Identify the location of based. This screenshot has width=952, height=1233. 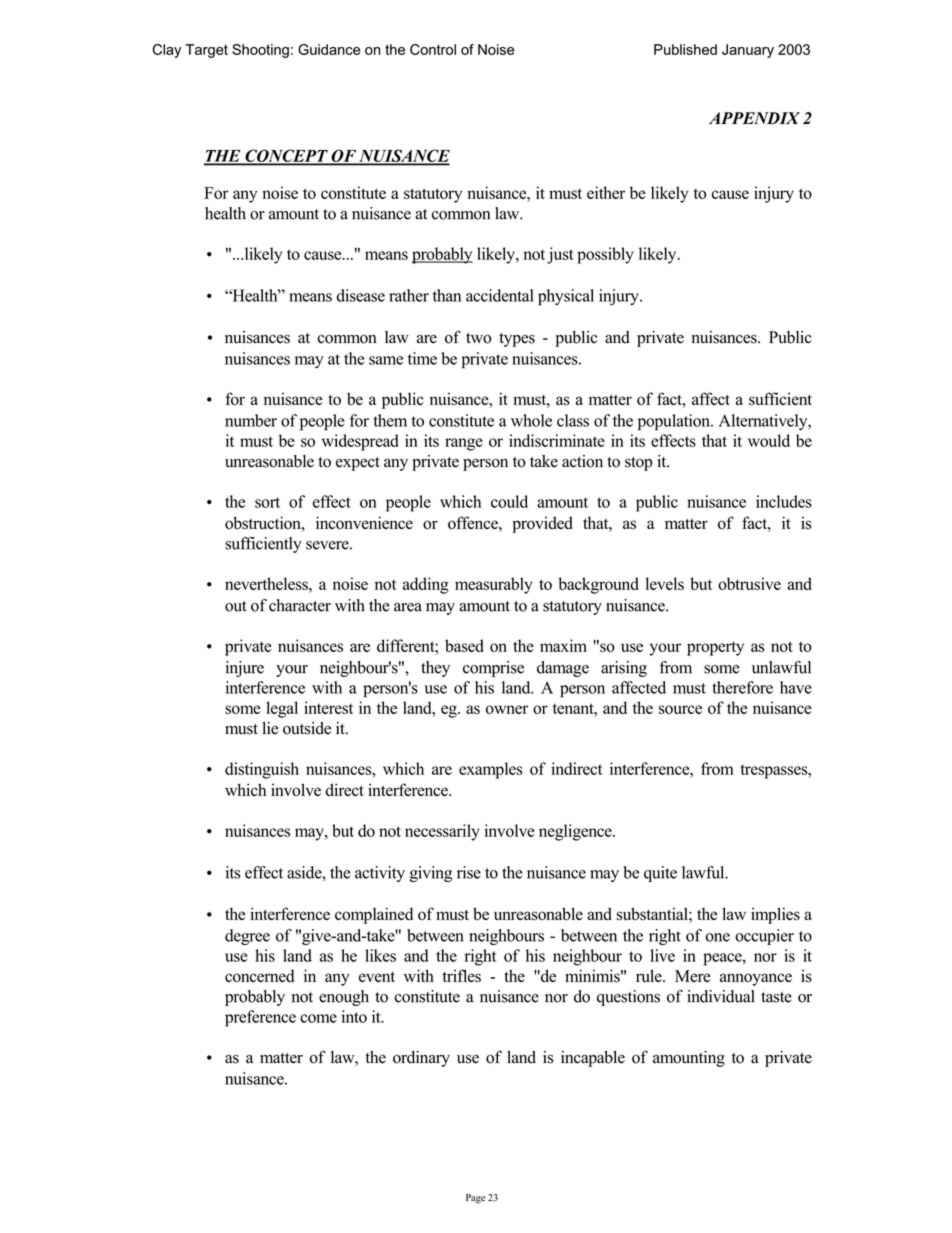
(464, 645).
